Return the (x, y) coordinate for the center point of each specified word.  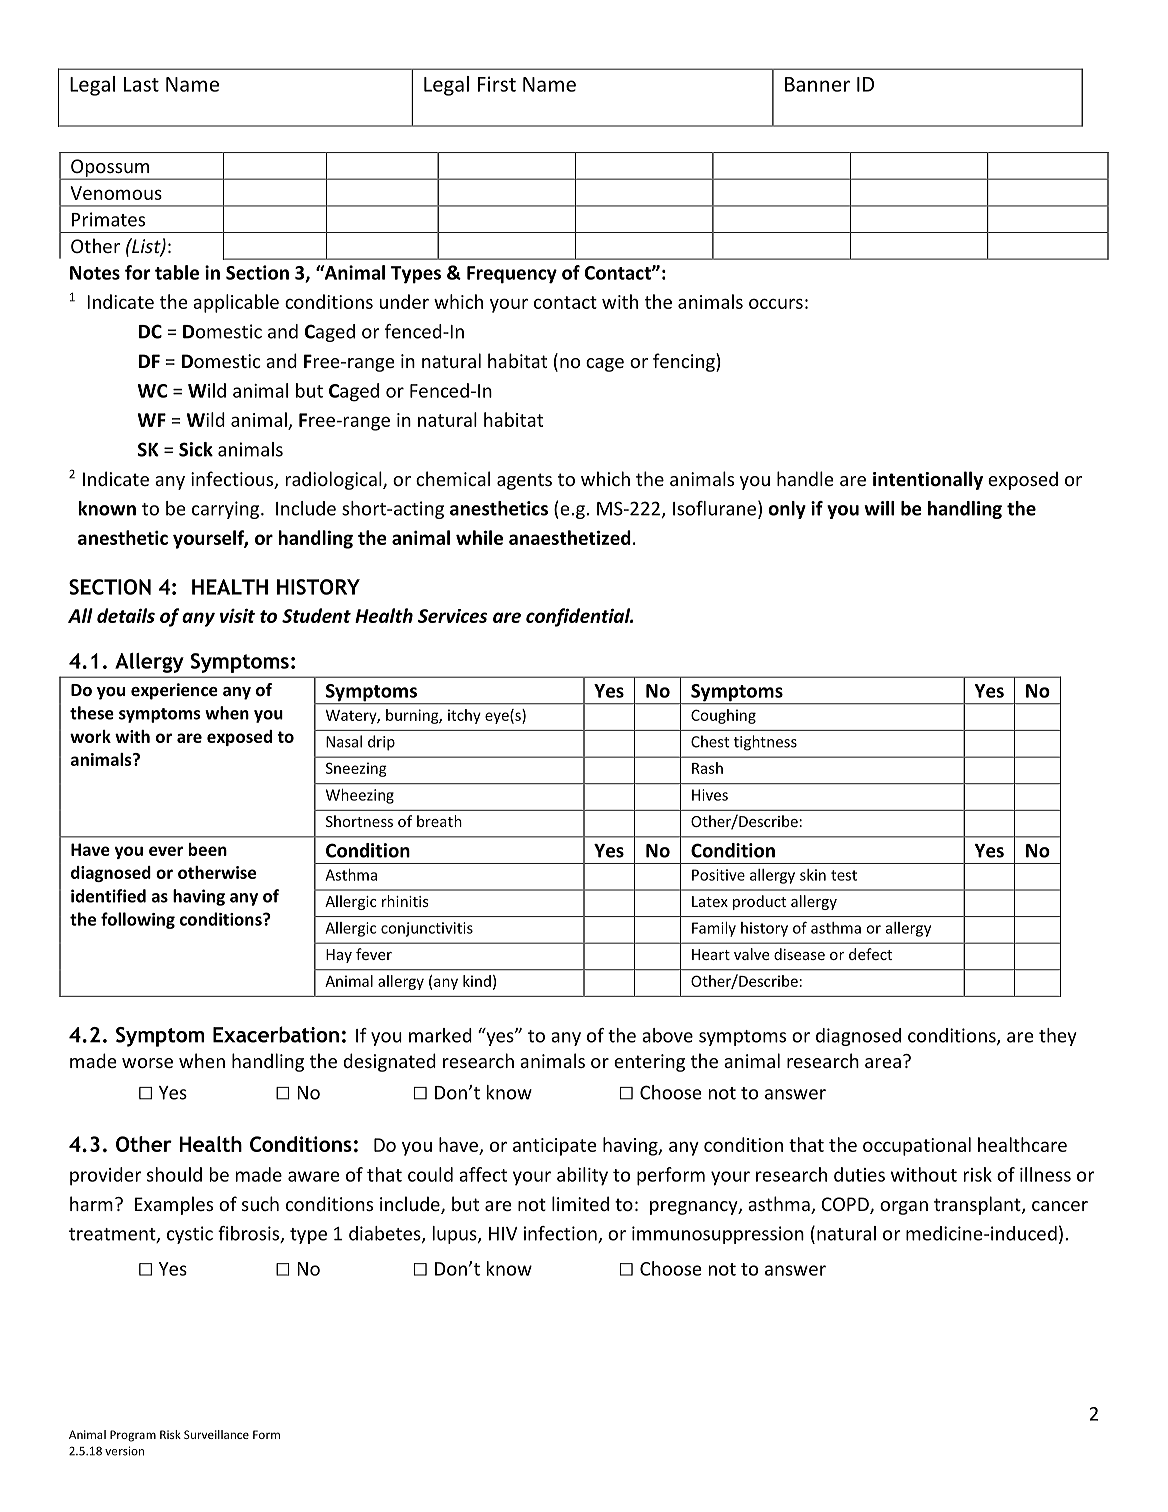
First (497, 84)
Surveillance (216, 1434)
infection (561, 1234)
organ (904, 1208)
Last (141, 84)
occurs (776, 303)
